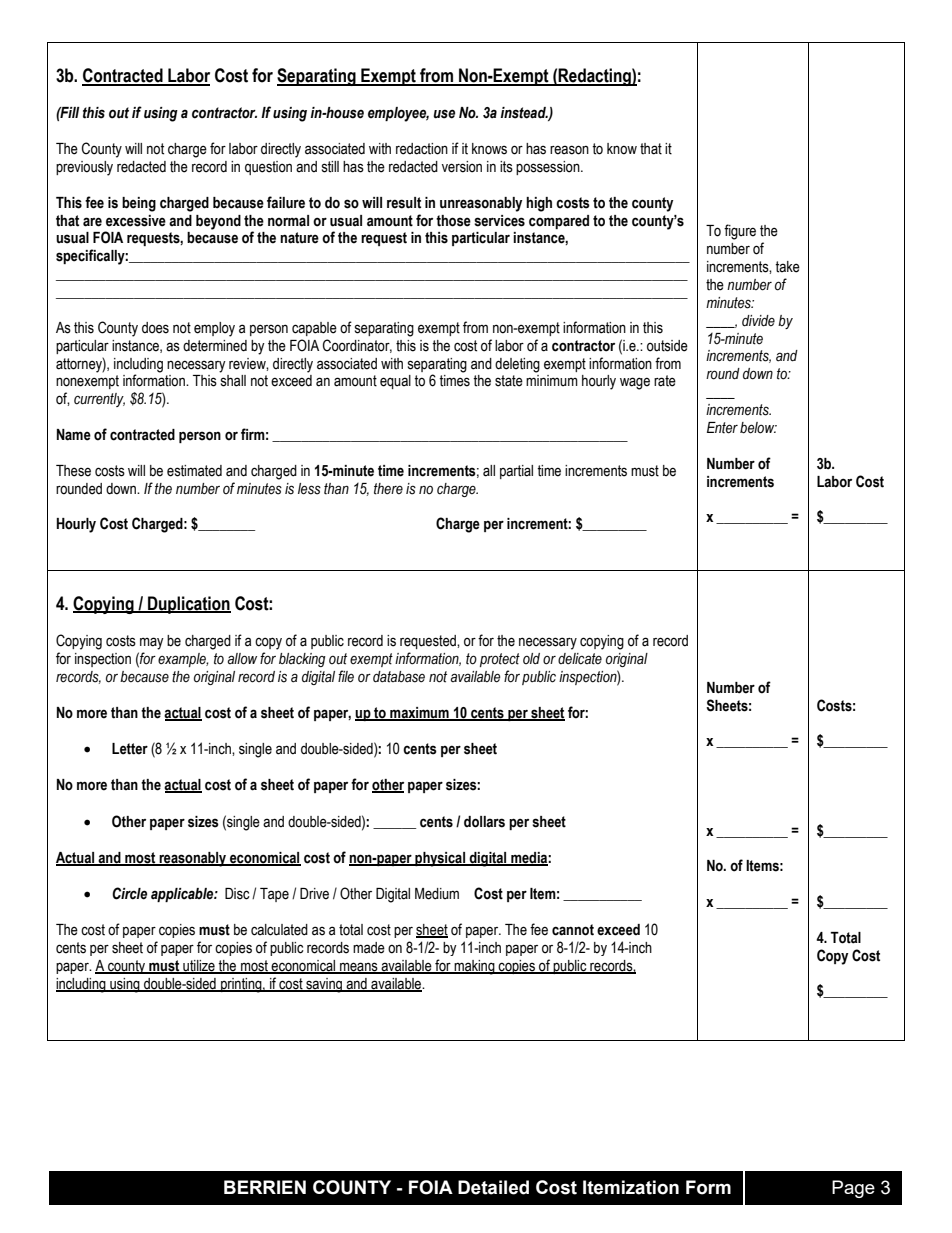  Describe the element at coordinates (437, 894) in the document. I see `Medium` at that location.
